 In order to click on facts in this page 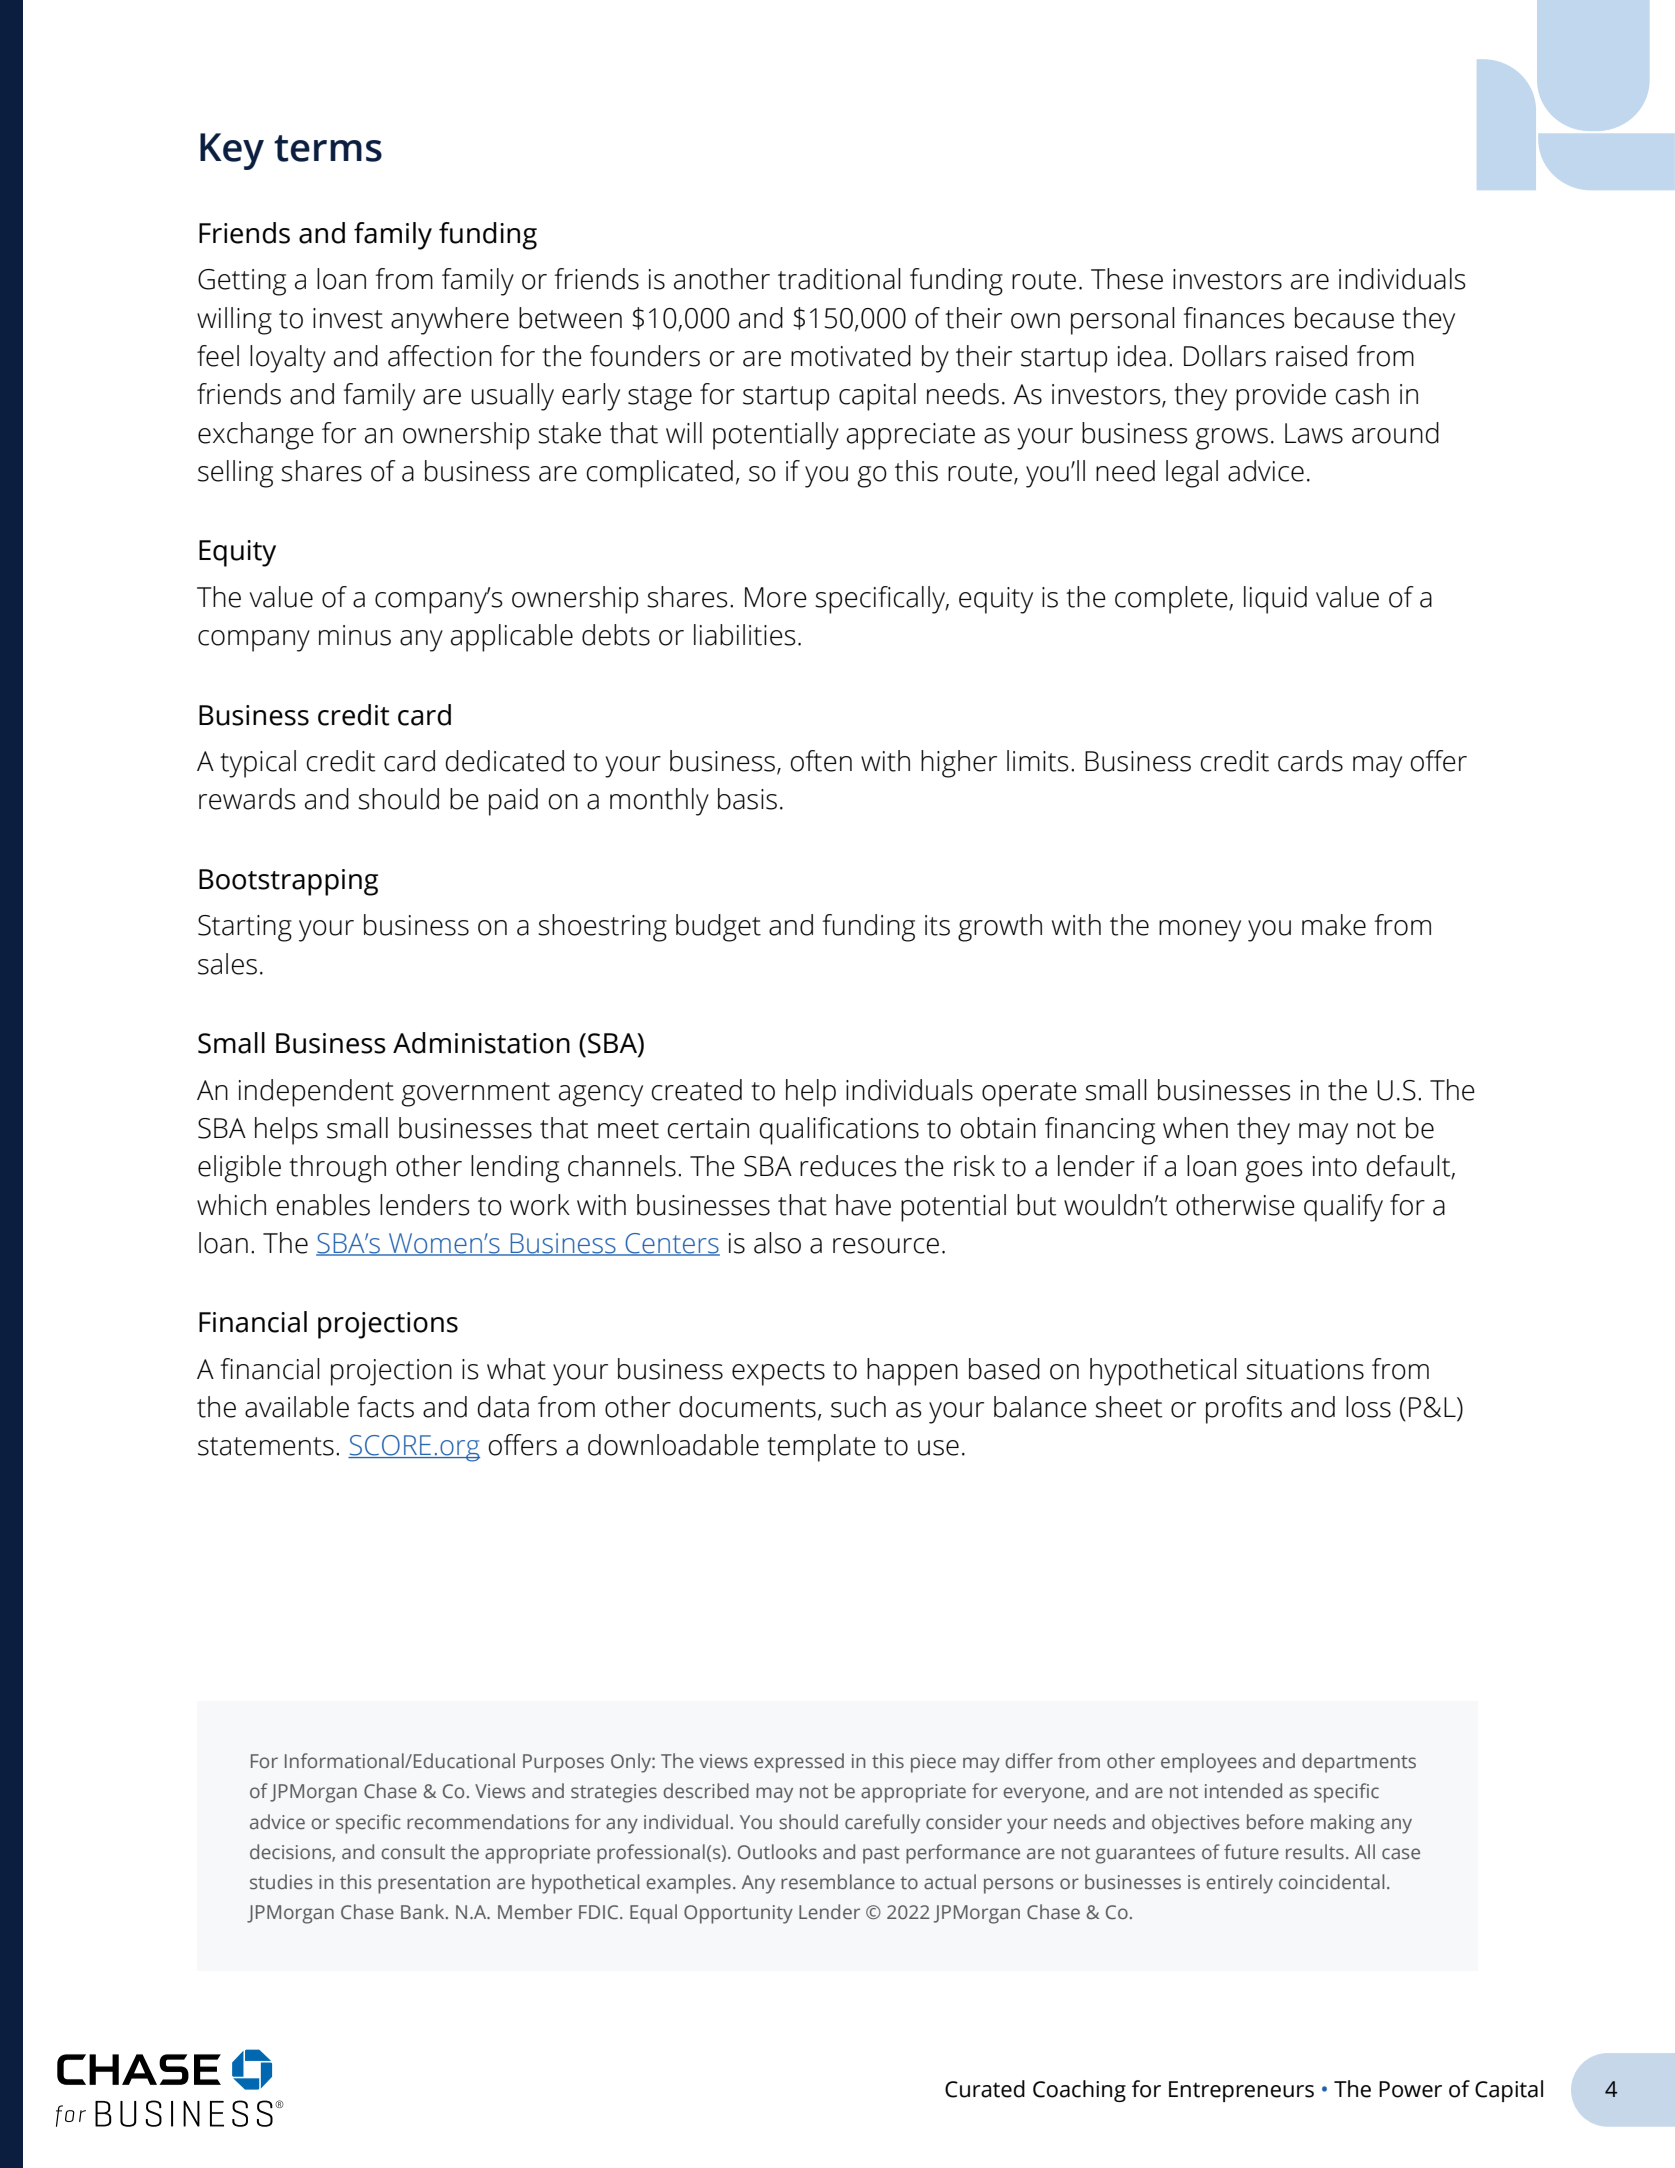, I will do `click(385, 1407)`.
